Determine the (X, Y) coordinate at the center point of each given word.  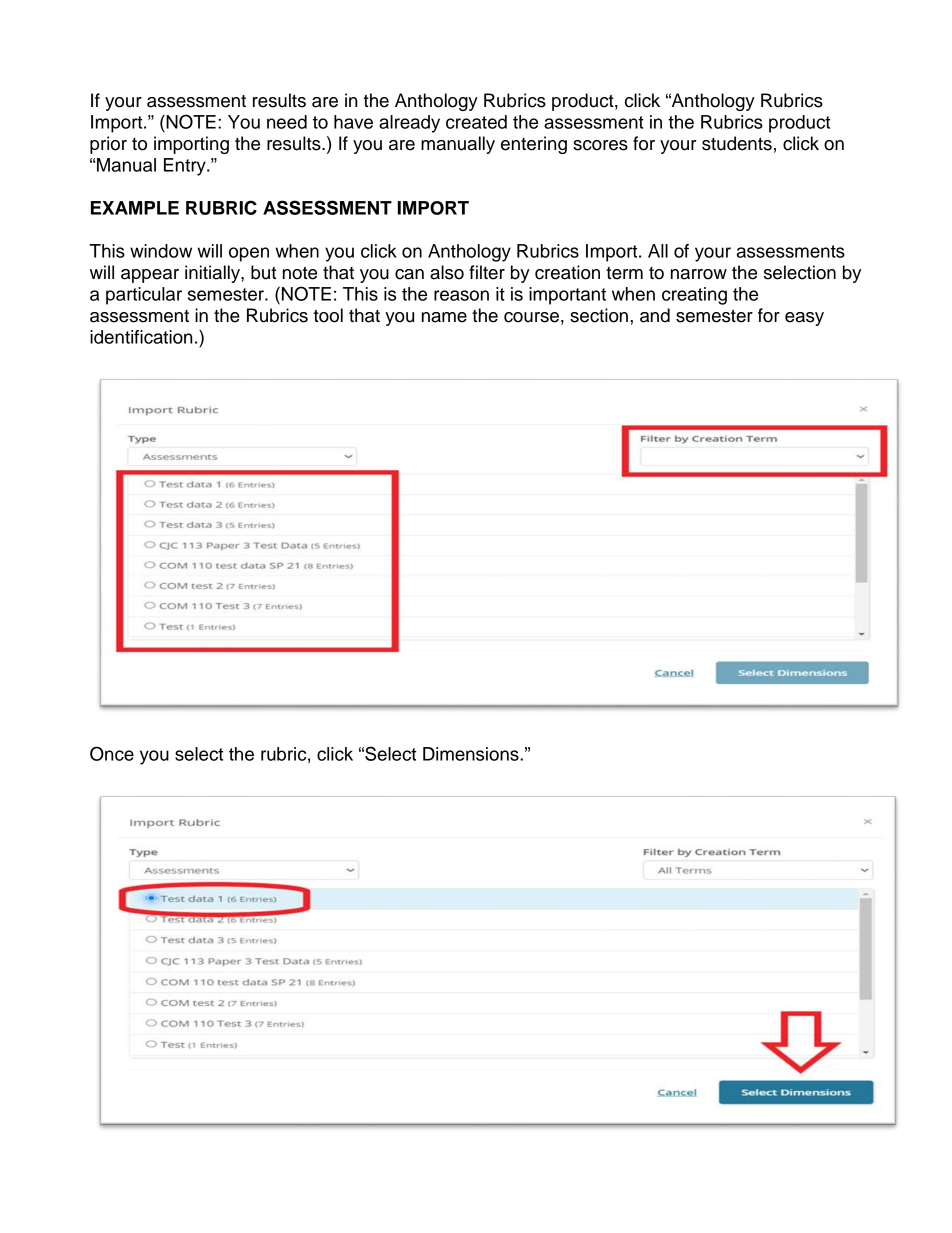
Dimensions (472, 754)
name (444, 317)
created (476, 122)
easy (804, 319)
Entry (186, 167)
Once (112, 753)
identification (141, 337)
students (737, 143)
